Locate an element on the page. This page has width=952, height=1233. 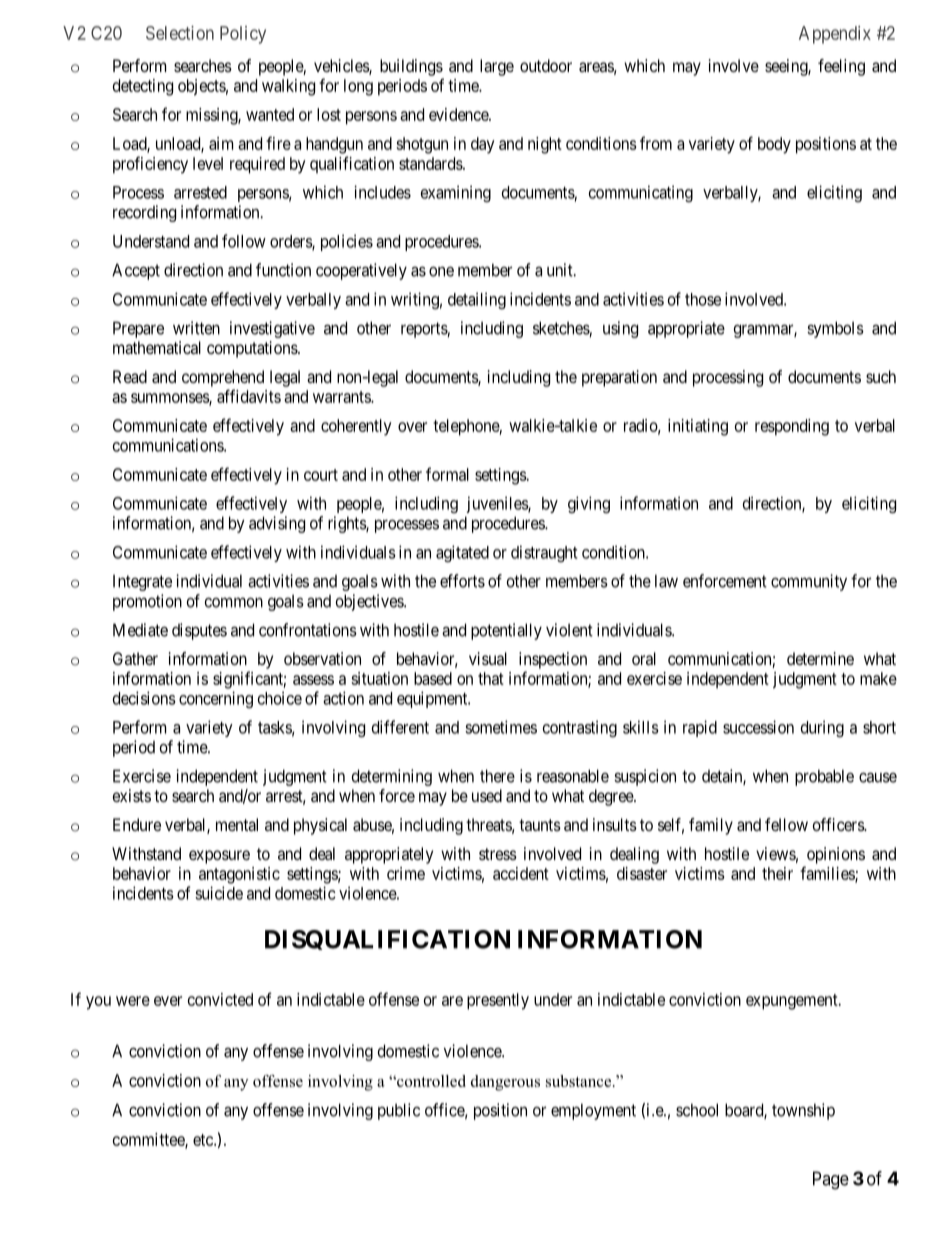
suicide is located at coordinates (219, 893).
